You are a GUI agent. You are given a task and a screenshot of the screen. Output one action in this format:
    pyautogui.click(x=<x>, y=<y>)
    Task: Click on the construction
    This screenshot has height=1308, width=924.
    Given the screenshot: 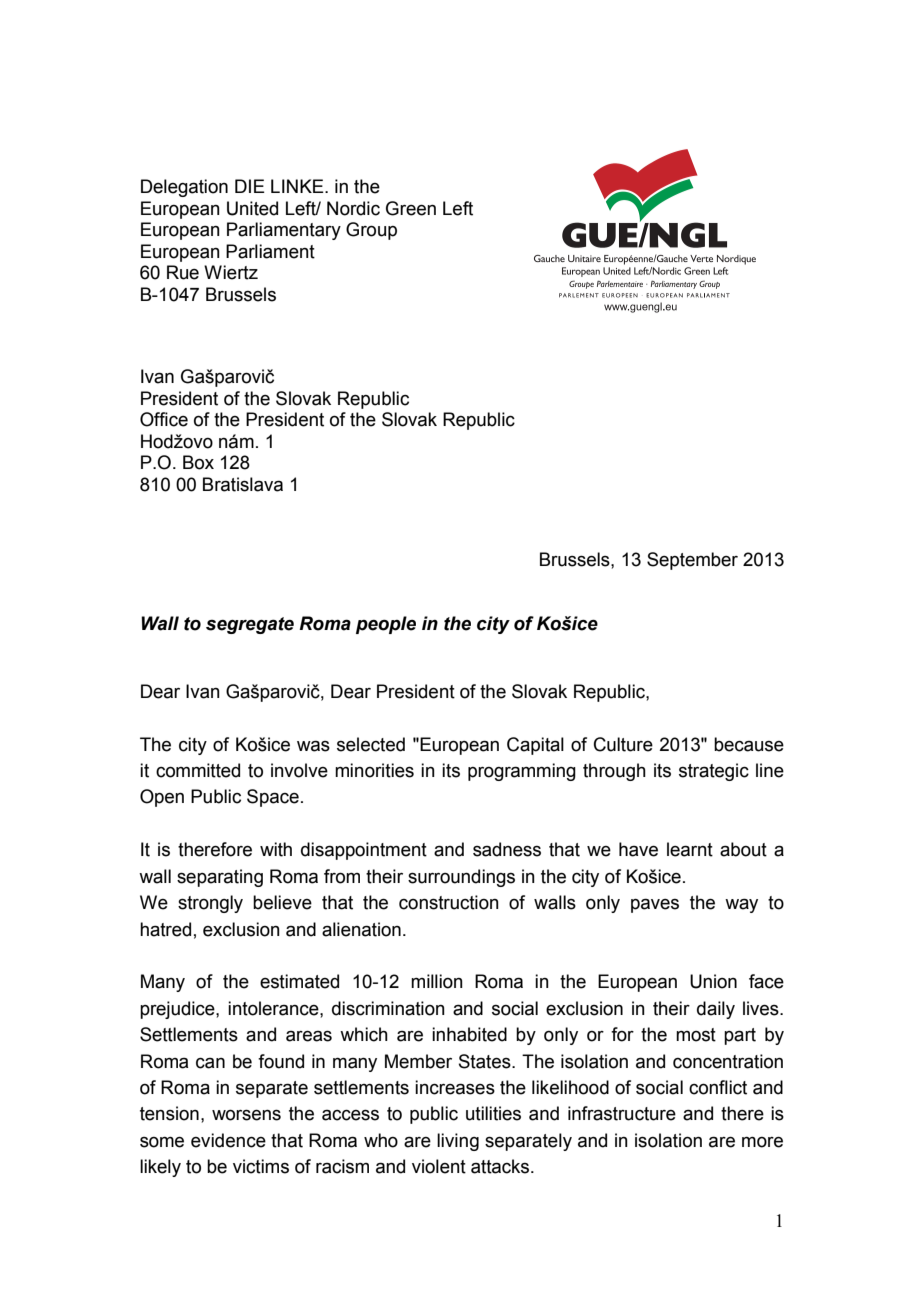 What is the action you would take?
    pyautogui.click(x=449, y=902)
